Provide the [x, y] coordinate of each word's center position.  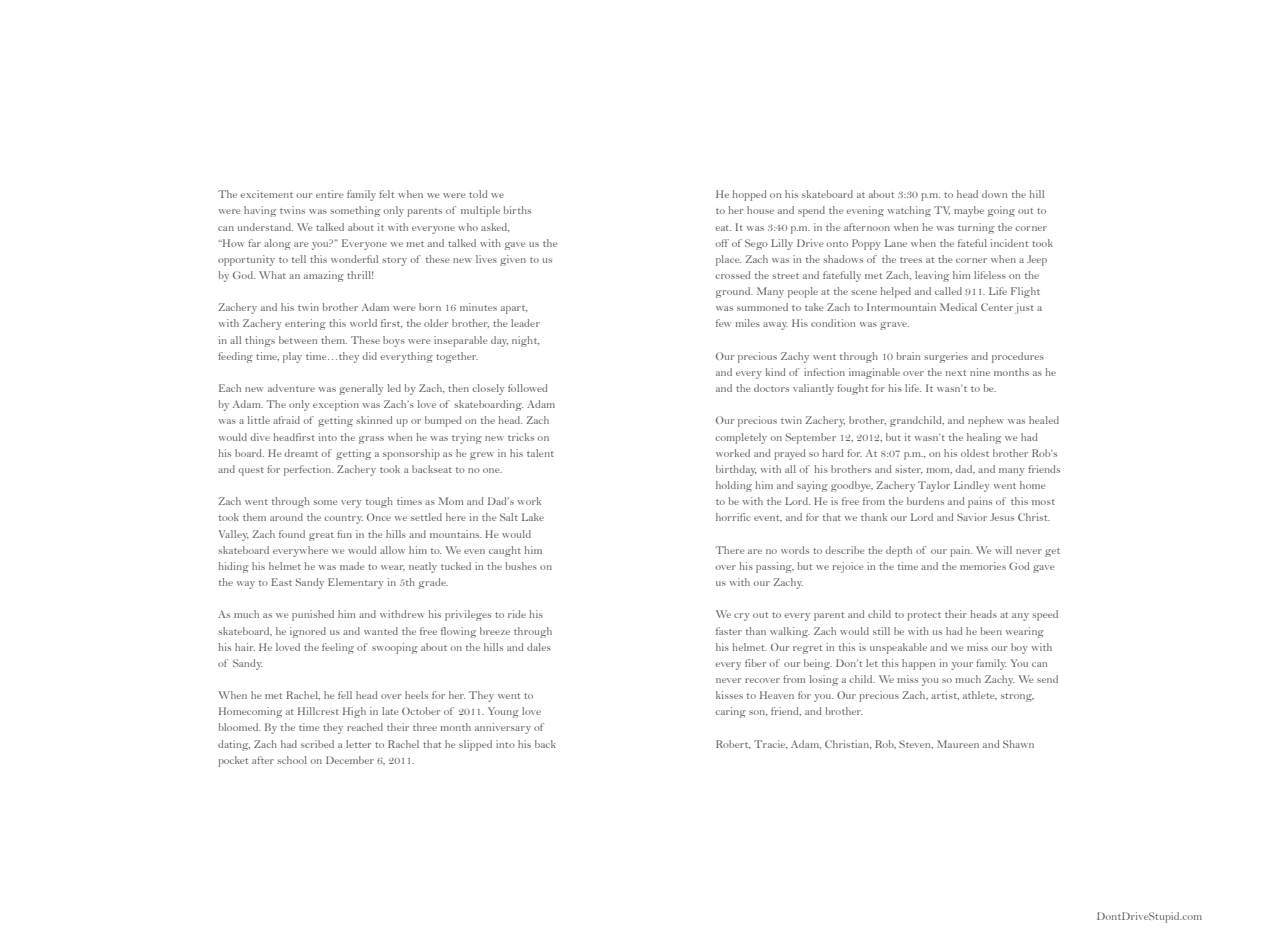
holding [734, 486]
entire [329, 194]
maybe [969, 211]
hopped [749, 195]
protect [924, 616]
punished [313, 615]
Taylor [934, 486]
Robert [733, 744]
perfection [308, 470]
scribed [317, 744]
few [723, 323]
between [298, 340]
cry [742, 617]
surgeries [946, 357]
